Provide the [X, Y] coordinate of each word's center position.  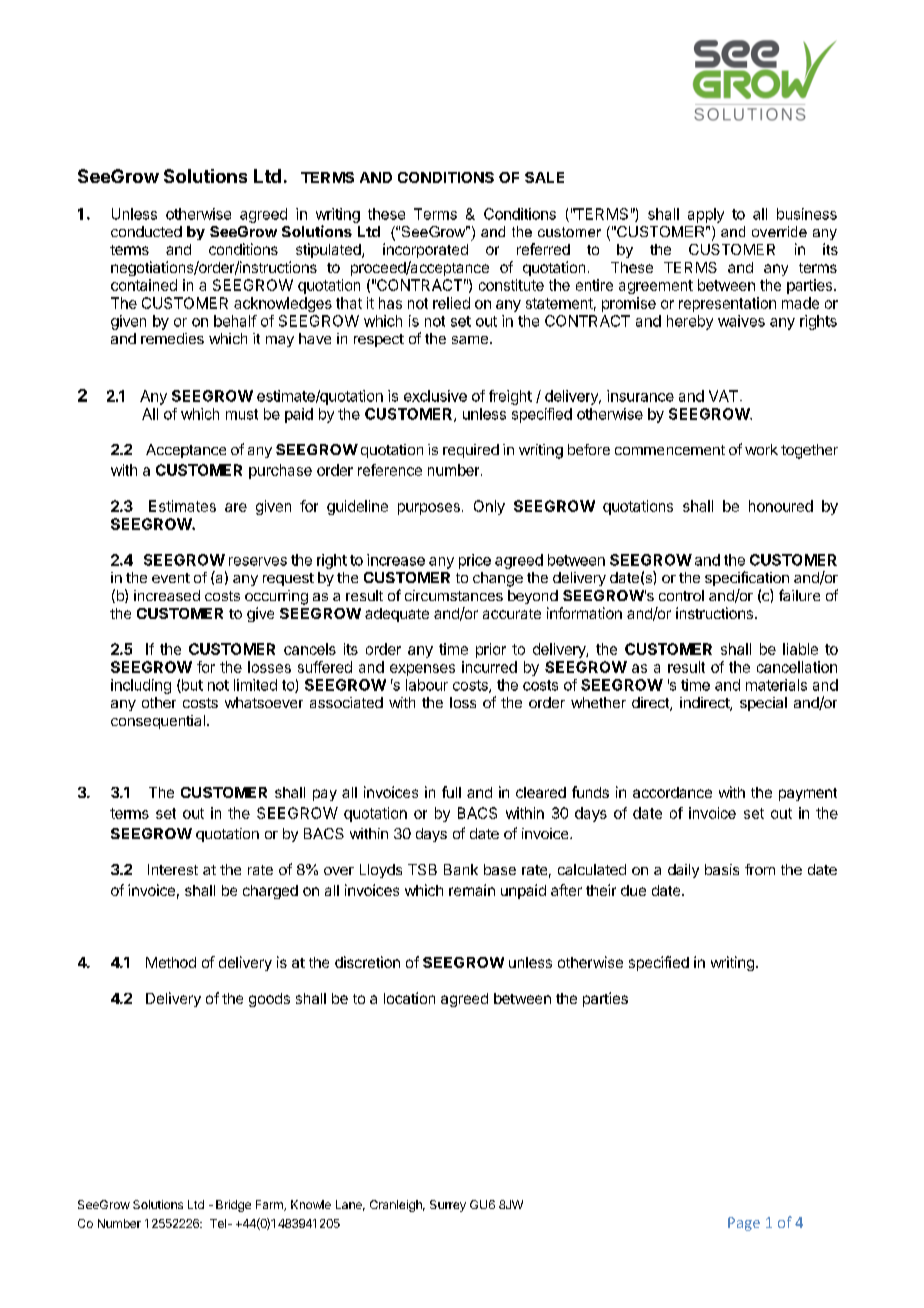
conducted [146, 231]
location [409, 998]
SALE [544, 177]
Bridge [233, 1206]
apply [706, 215]
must [242, 414]
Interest [173, 869]
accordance [672, 792]
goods [269, 1000]
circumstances [454, 595]
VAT [725, 396]
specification [747, 578]
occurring [276, 597]
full [451, 792]
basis [722, 869]
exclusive [435, 396]
